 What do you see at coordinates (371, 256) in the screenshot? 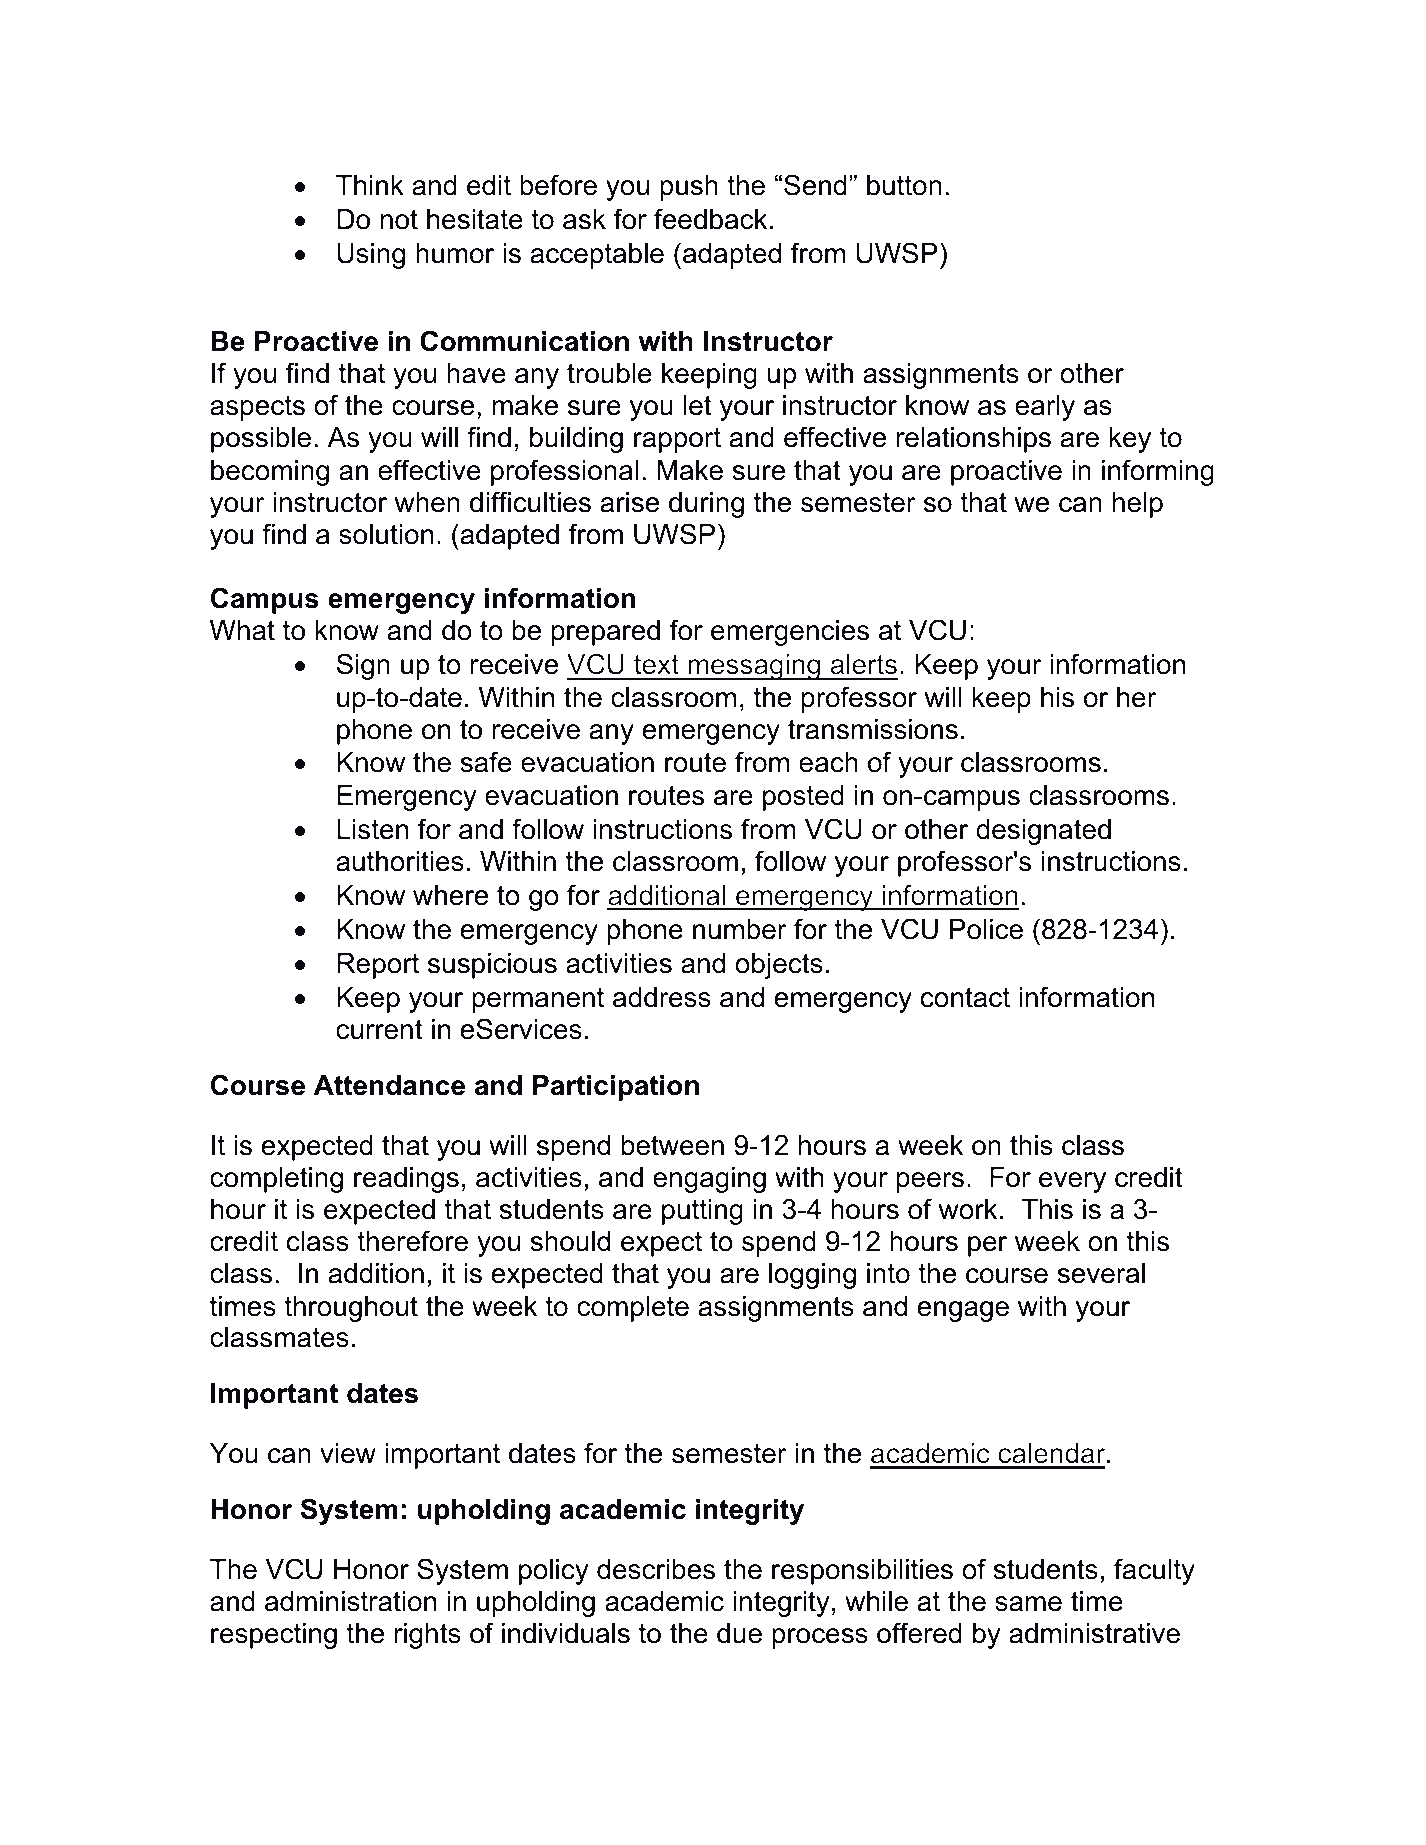
I see `Using` at bounding box center [371, 256].
